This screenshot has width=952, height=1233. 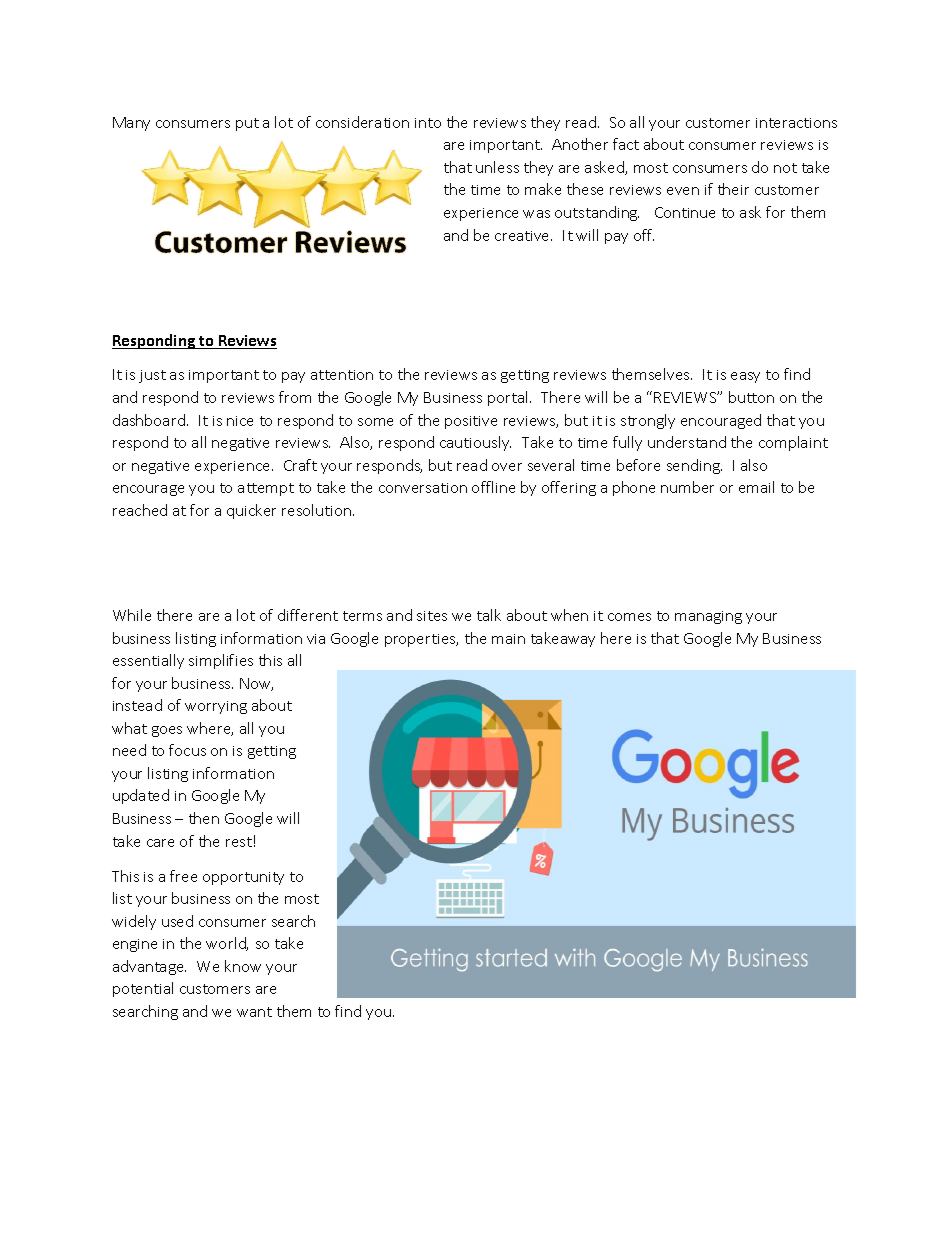 I want to click on unless, so click(x=497, y=167).
